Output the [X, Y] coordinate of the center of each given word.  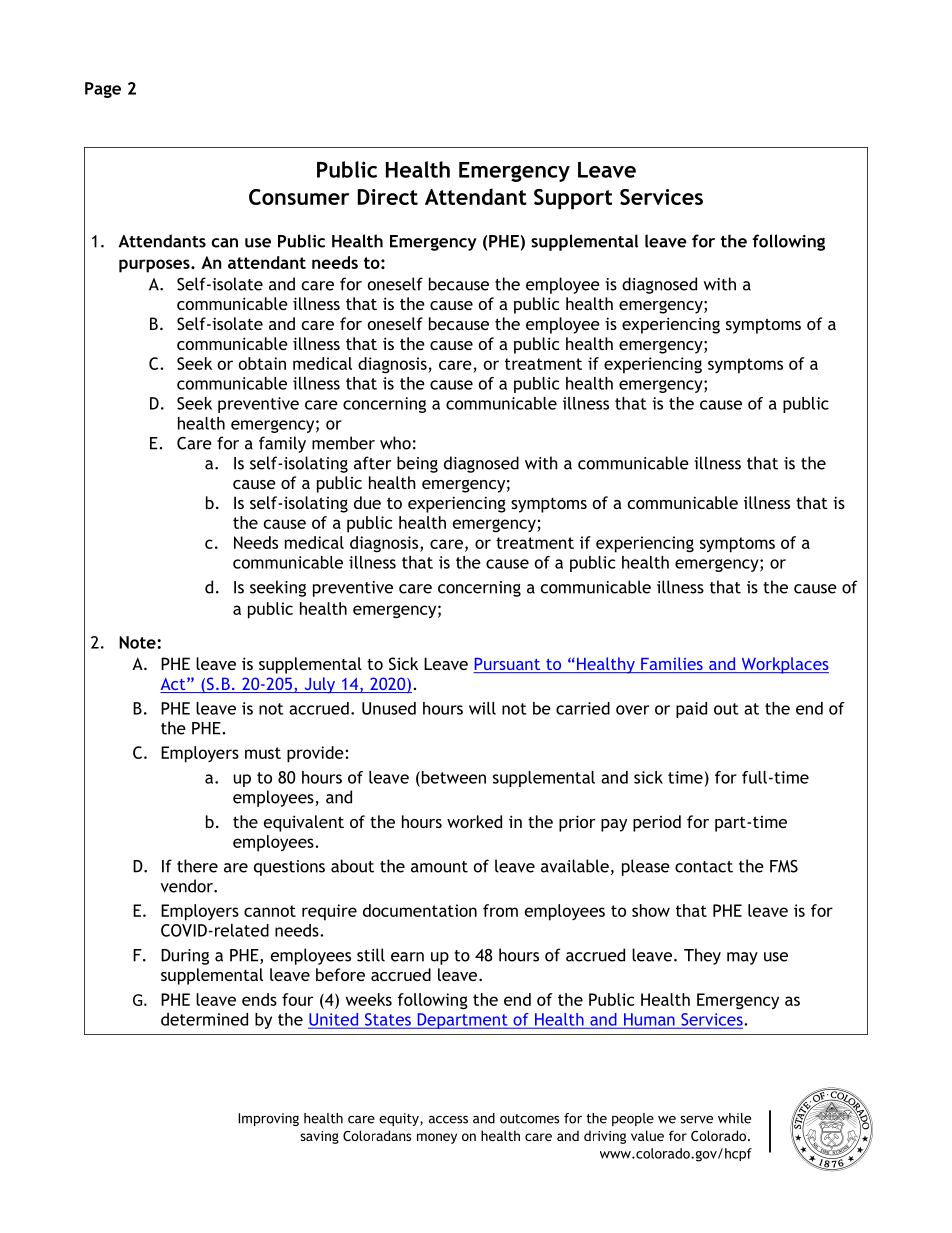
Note [138, 642]
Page [103, 90]
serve [696, 1120]
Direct [388, 197]
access [448, 1120]
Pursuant [508, 665]
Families [672, 665]
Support [573, 199]
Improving [268, 1119]
